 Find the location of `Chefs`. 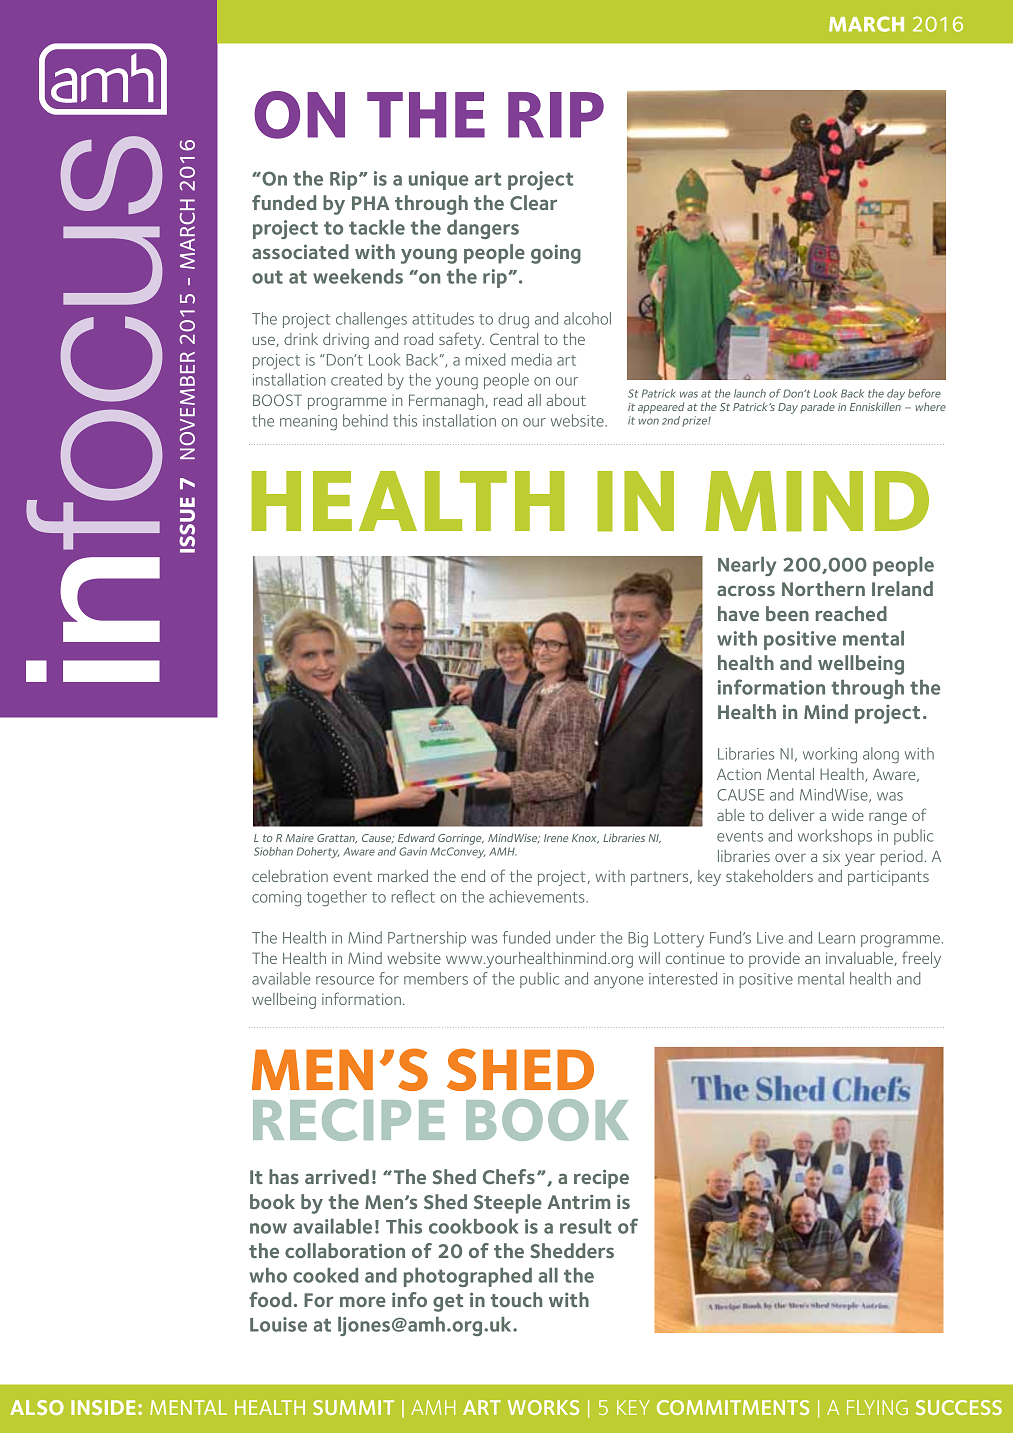

Chefs is located at coordinates (509, 1176).
